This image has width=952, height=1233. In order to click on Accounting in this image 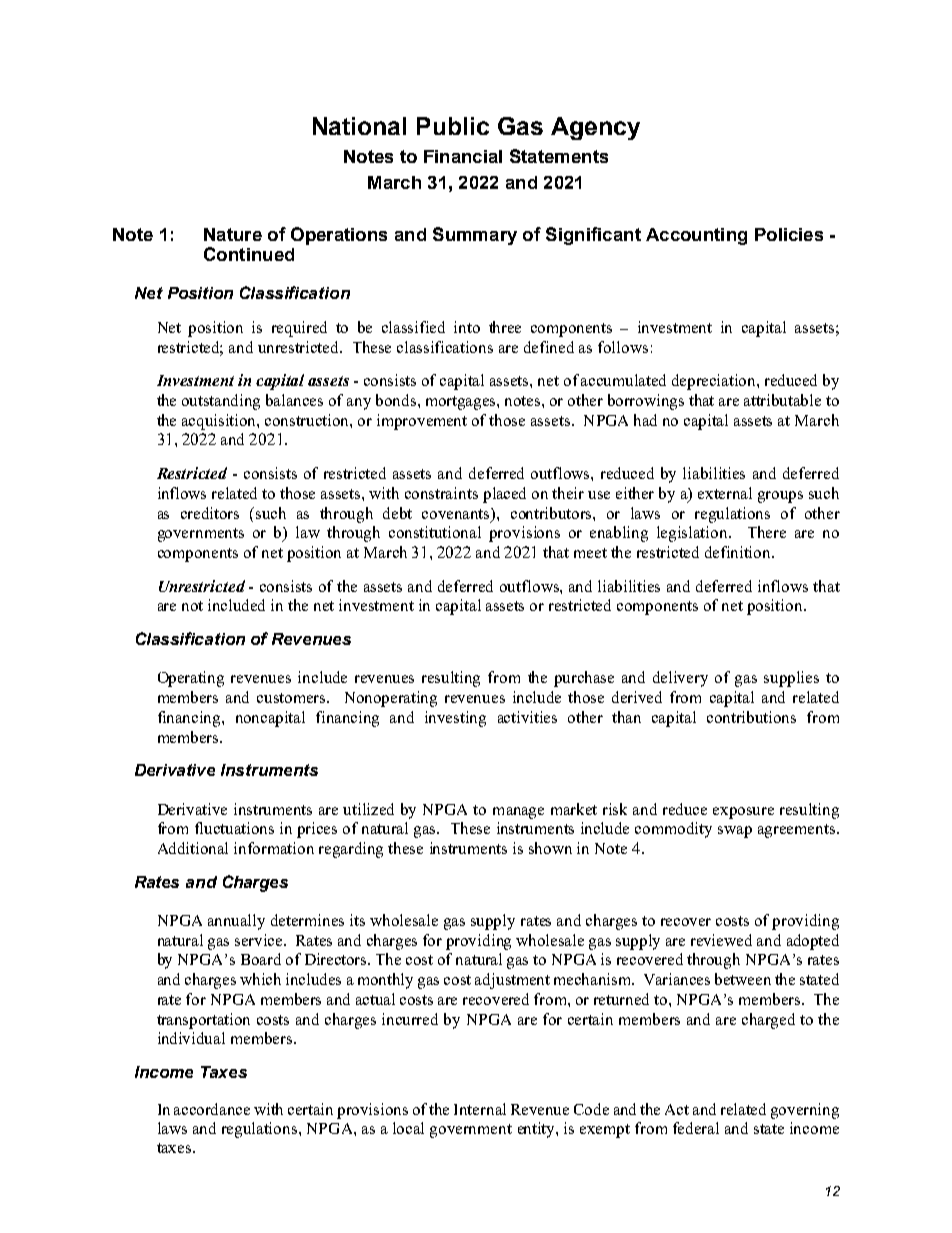, I will do `click(696, 236)`.
